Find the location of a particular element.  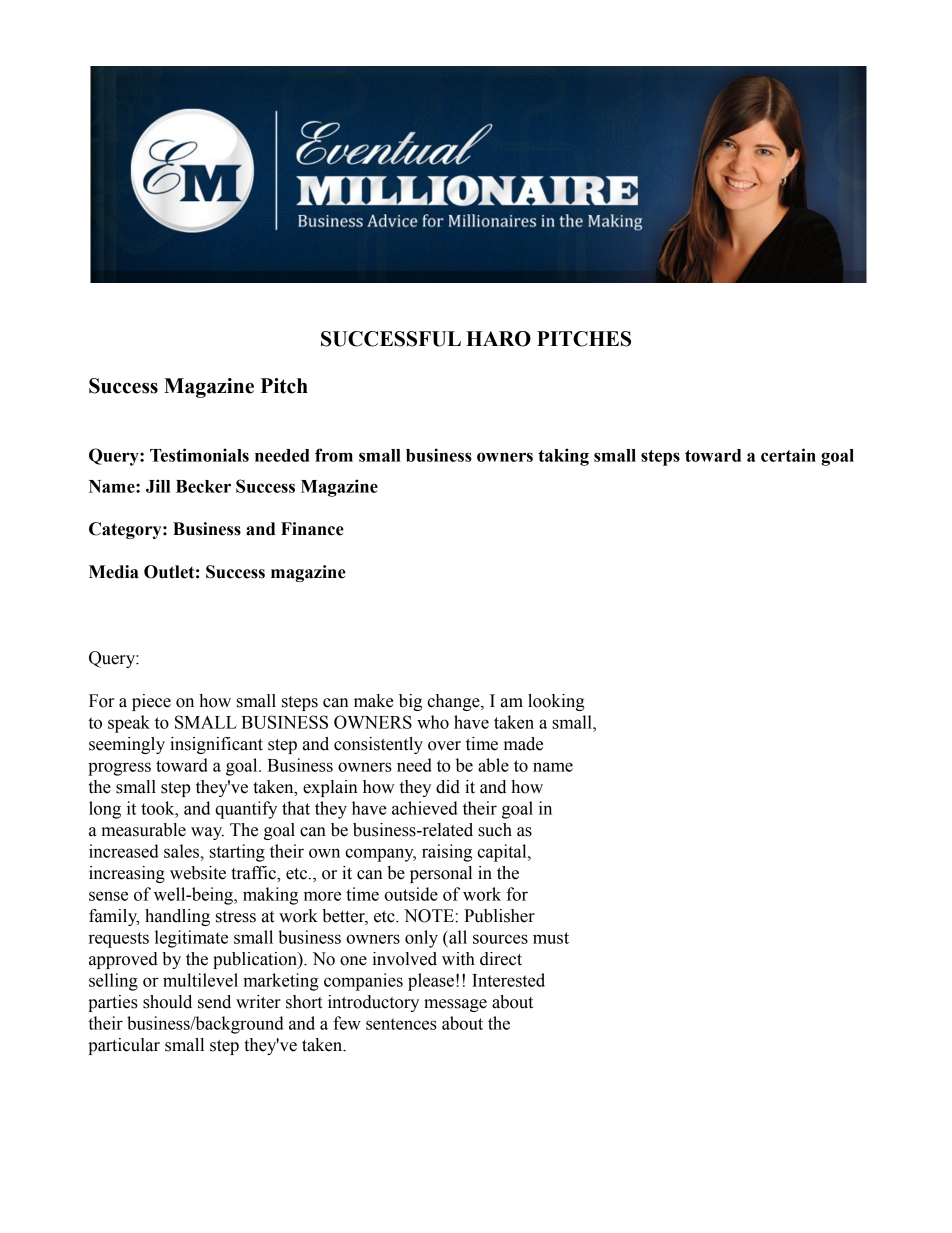

raising is located at coordinates (447, 853).
